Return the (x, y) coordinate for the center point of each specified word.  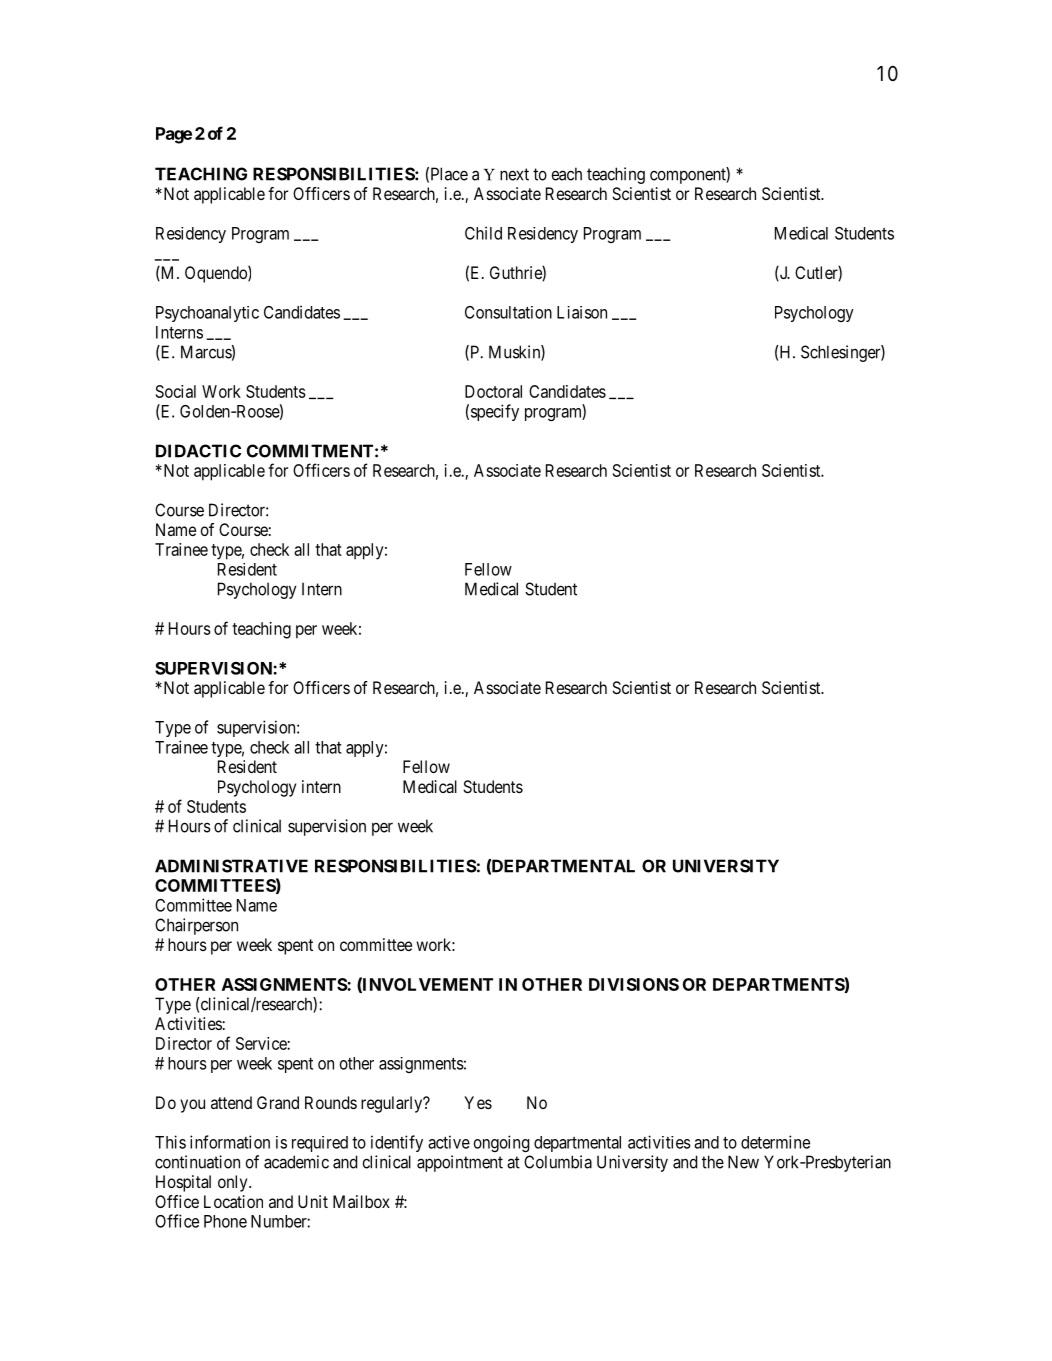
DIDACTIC (198, 451)
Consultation (508, 312)
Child (483, 233)
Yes (478, 1102)
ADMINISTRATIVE (231, 866)
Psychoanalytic (207, 314)
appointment (460, 1163)
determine (775, 1142)
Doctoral (493, 391)
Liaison (582, 312)
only (234, 1183)
